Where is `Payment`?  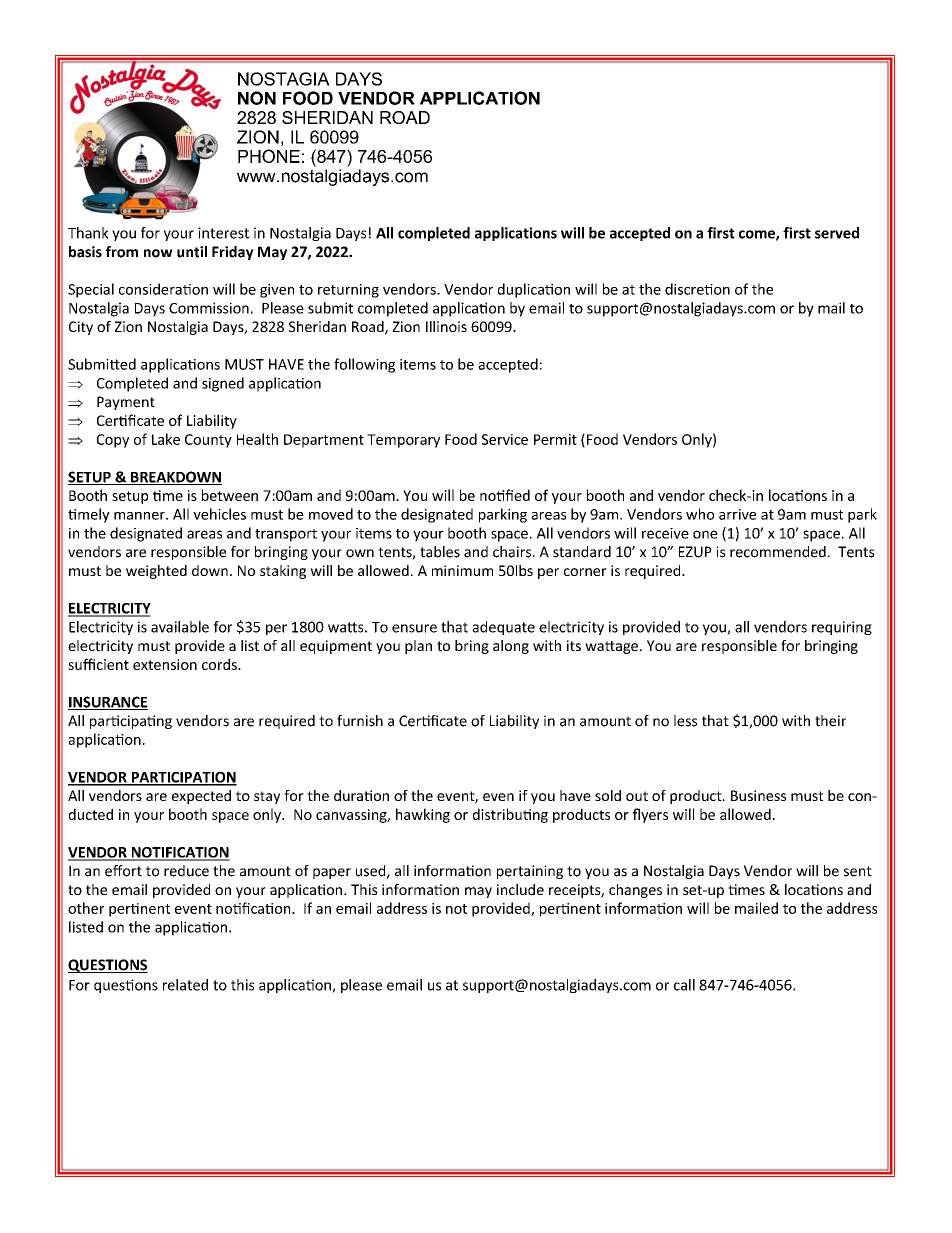
Payment is located at coordinates (126, 403).
